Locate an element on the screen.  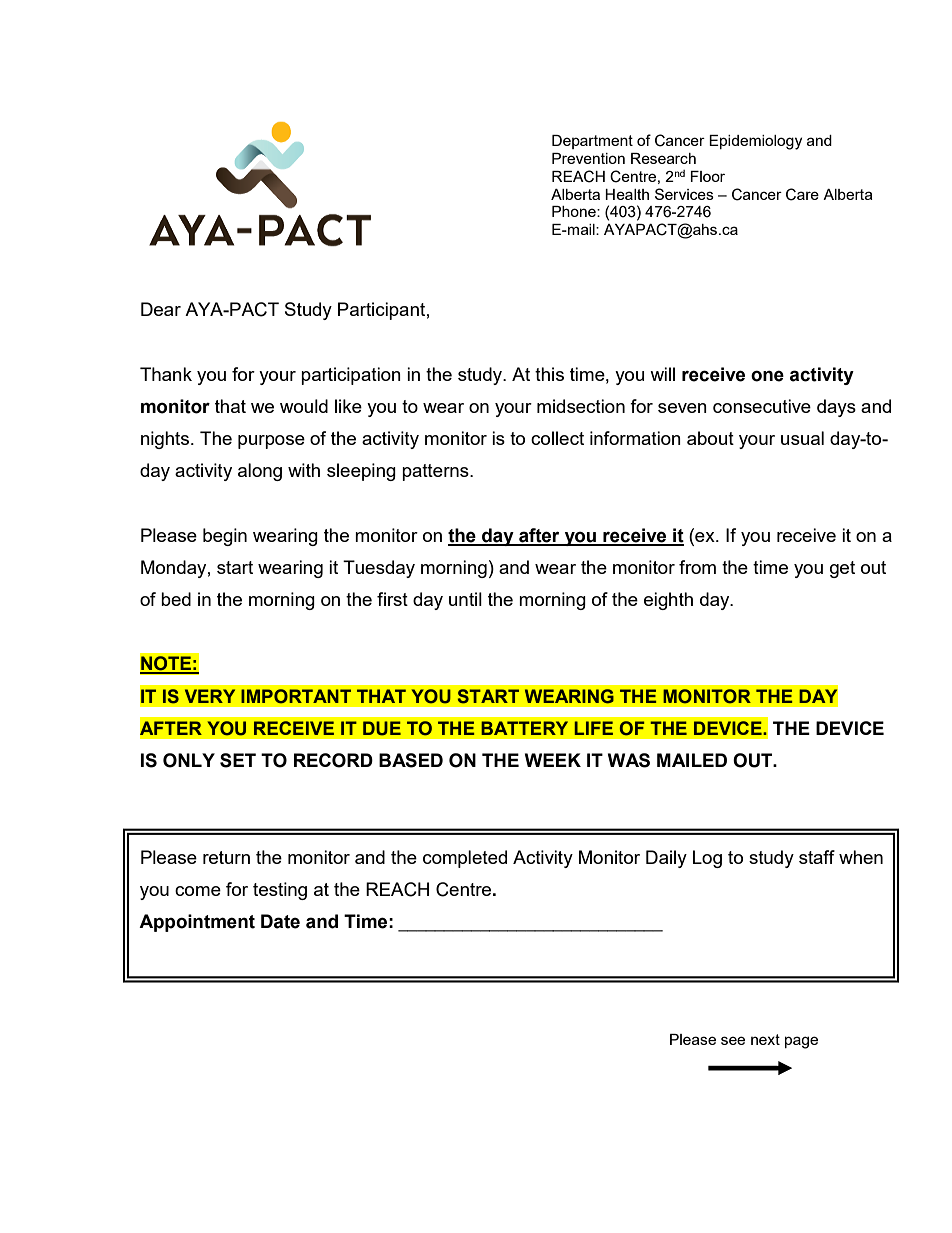
Epidemiology is located at coordinates (755, 142).
